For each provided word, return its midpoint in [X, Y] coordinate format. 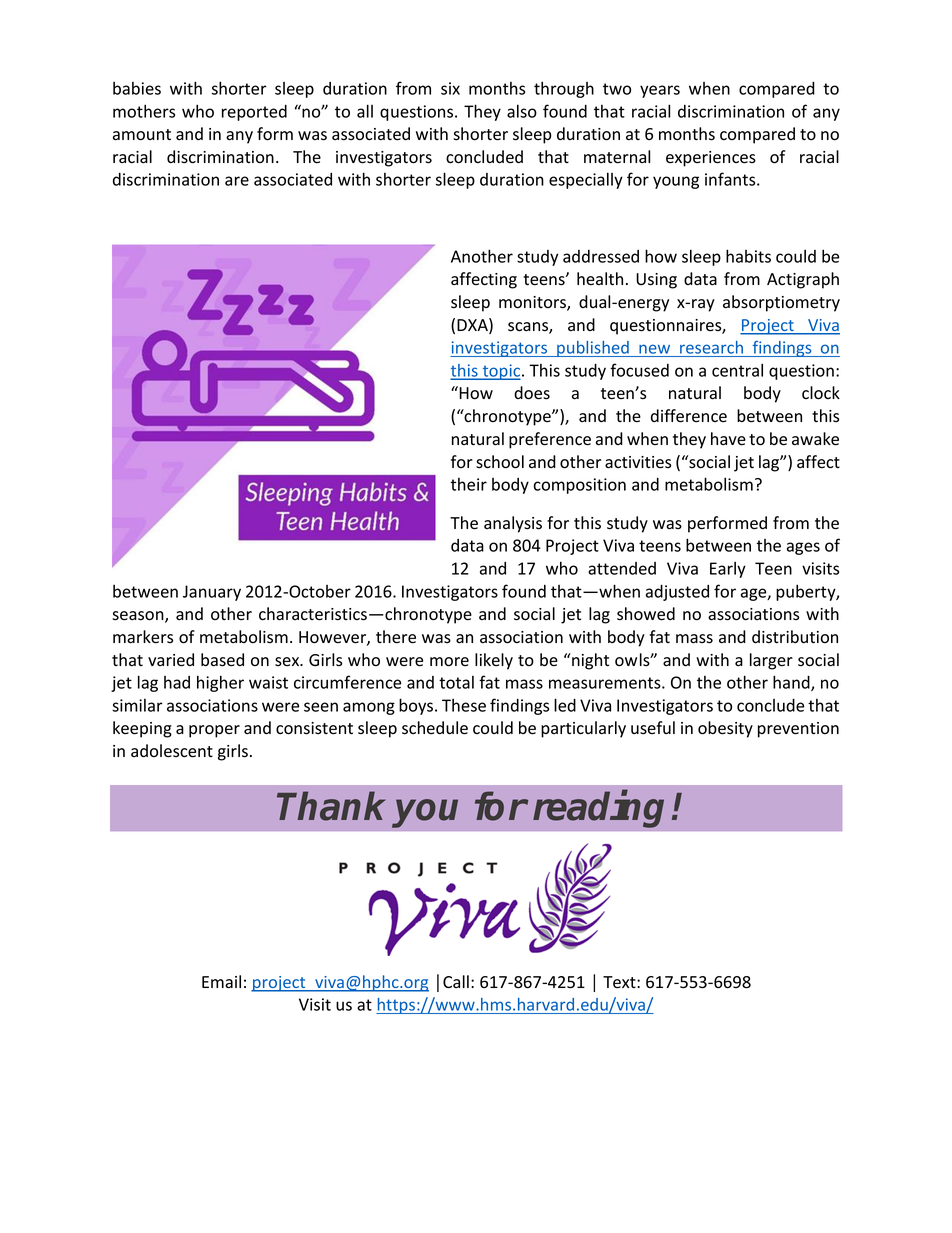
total [456, 682]
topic [501, 372]
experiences [711, 159]
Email [221, 982]
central [737, 370]
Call [456, 981]
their [468, 484]
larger [771, 661]
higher [220, 683]
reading [598, 809]
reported [254, 113]
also [522, 111]
